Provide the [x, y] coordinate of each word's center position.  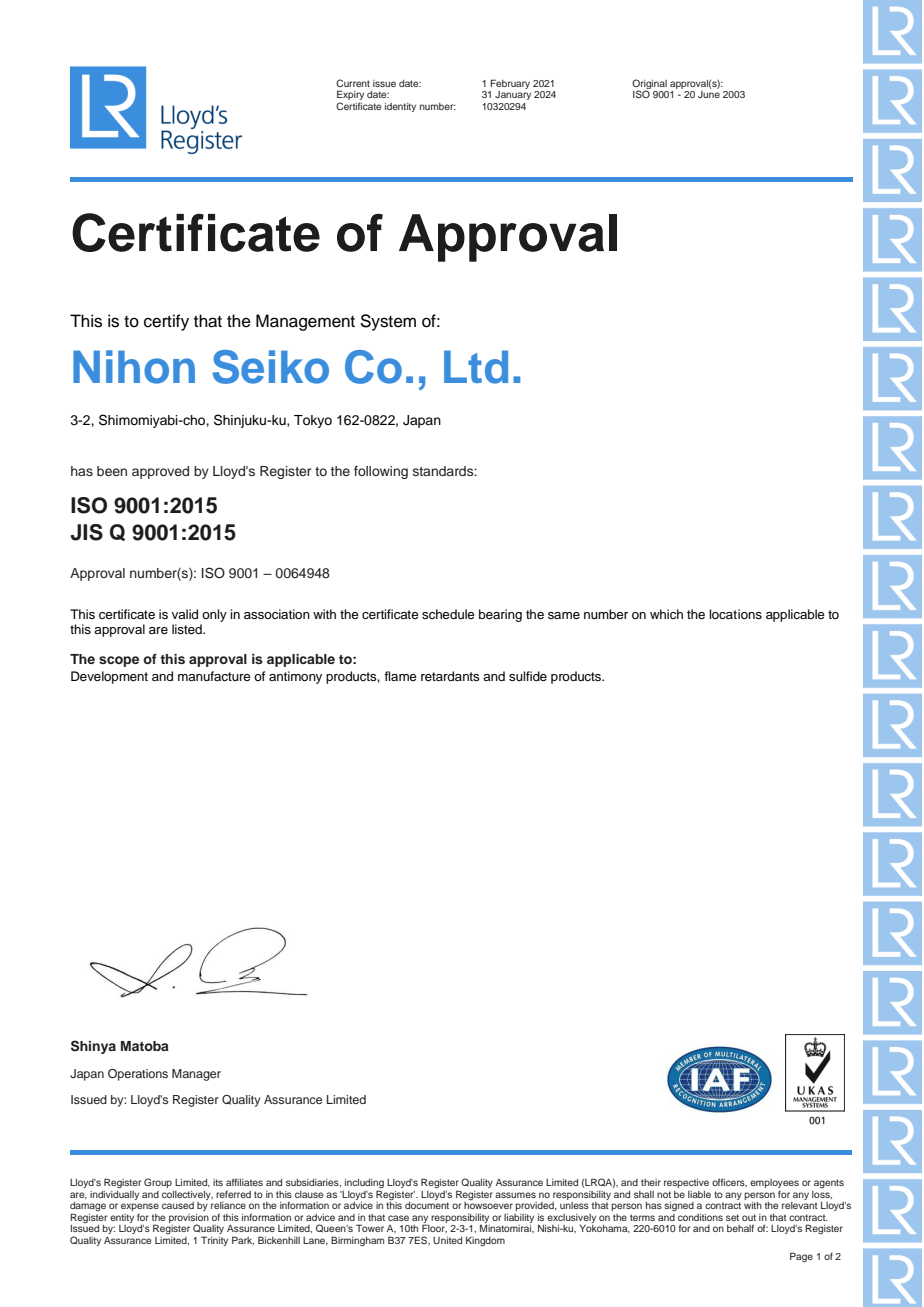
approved [160, 472]
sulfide [528, 676]
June [709, 94]
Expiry [350, 96]
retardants [450, 676]
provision [189, 1219]
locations [735, 614]
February [509, 85]
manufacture [214, 676]
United [447, 1240]
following [381, 472]
